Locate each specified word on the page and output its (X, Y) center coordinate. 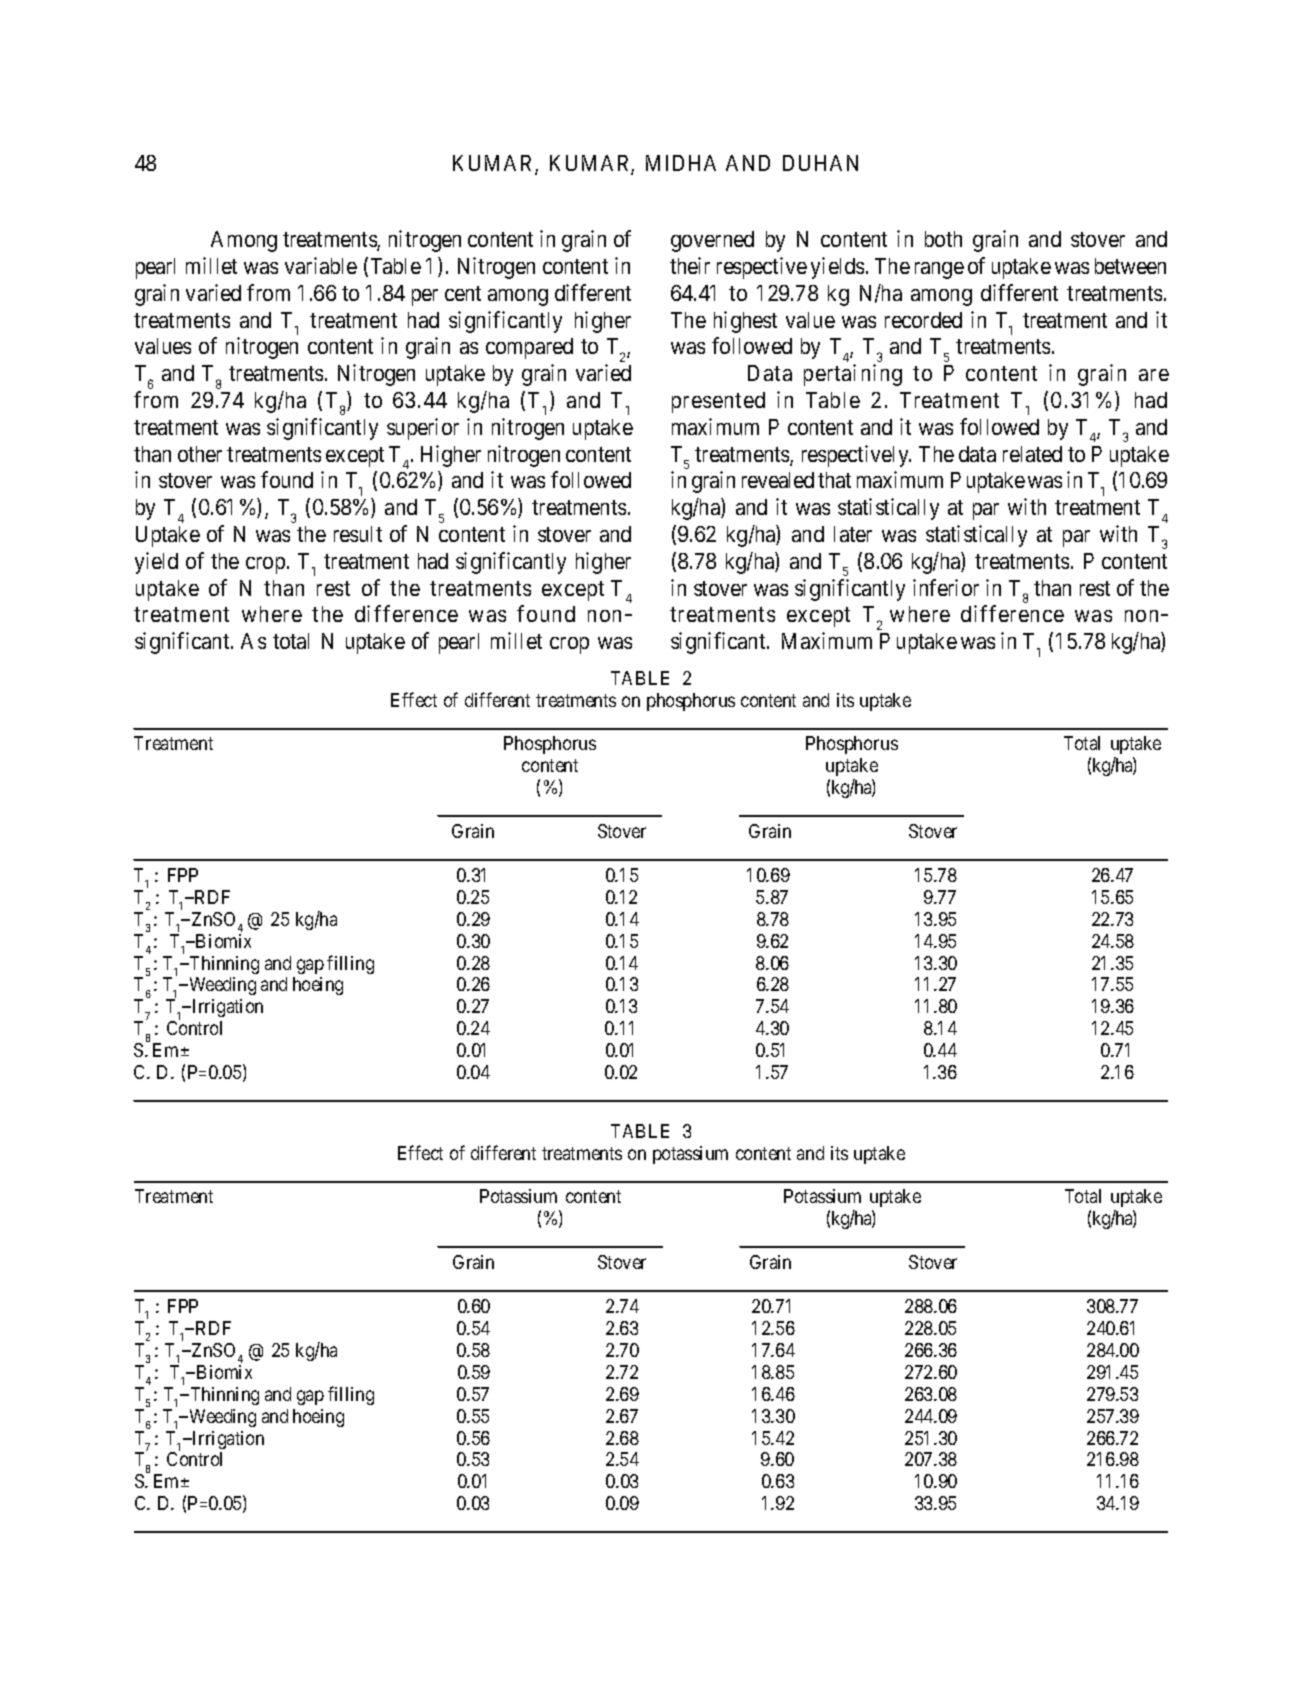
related (1032, 454)
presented (718, 402)
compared (529, 348)
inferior (946, 587)
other (200, 454)
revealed (778, 480)
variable (321, 265)
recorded (923, 320)
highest (745, 322)
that (834, 480)
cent (463, 293)
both (943, 239)
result (358, 534)
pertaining (853, 375)
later (853, 534)
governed (712, 241)
